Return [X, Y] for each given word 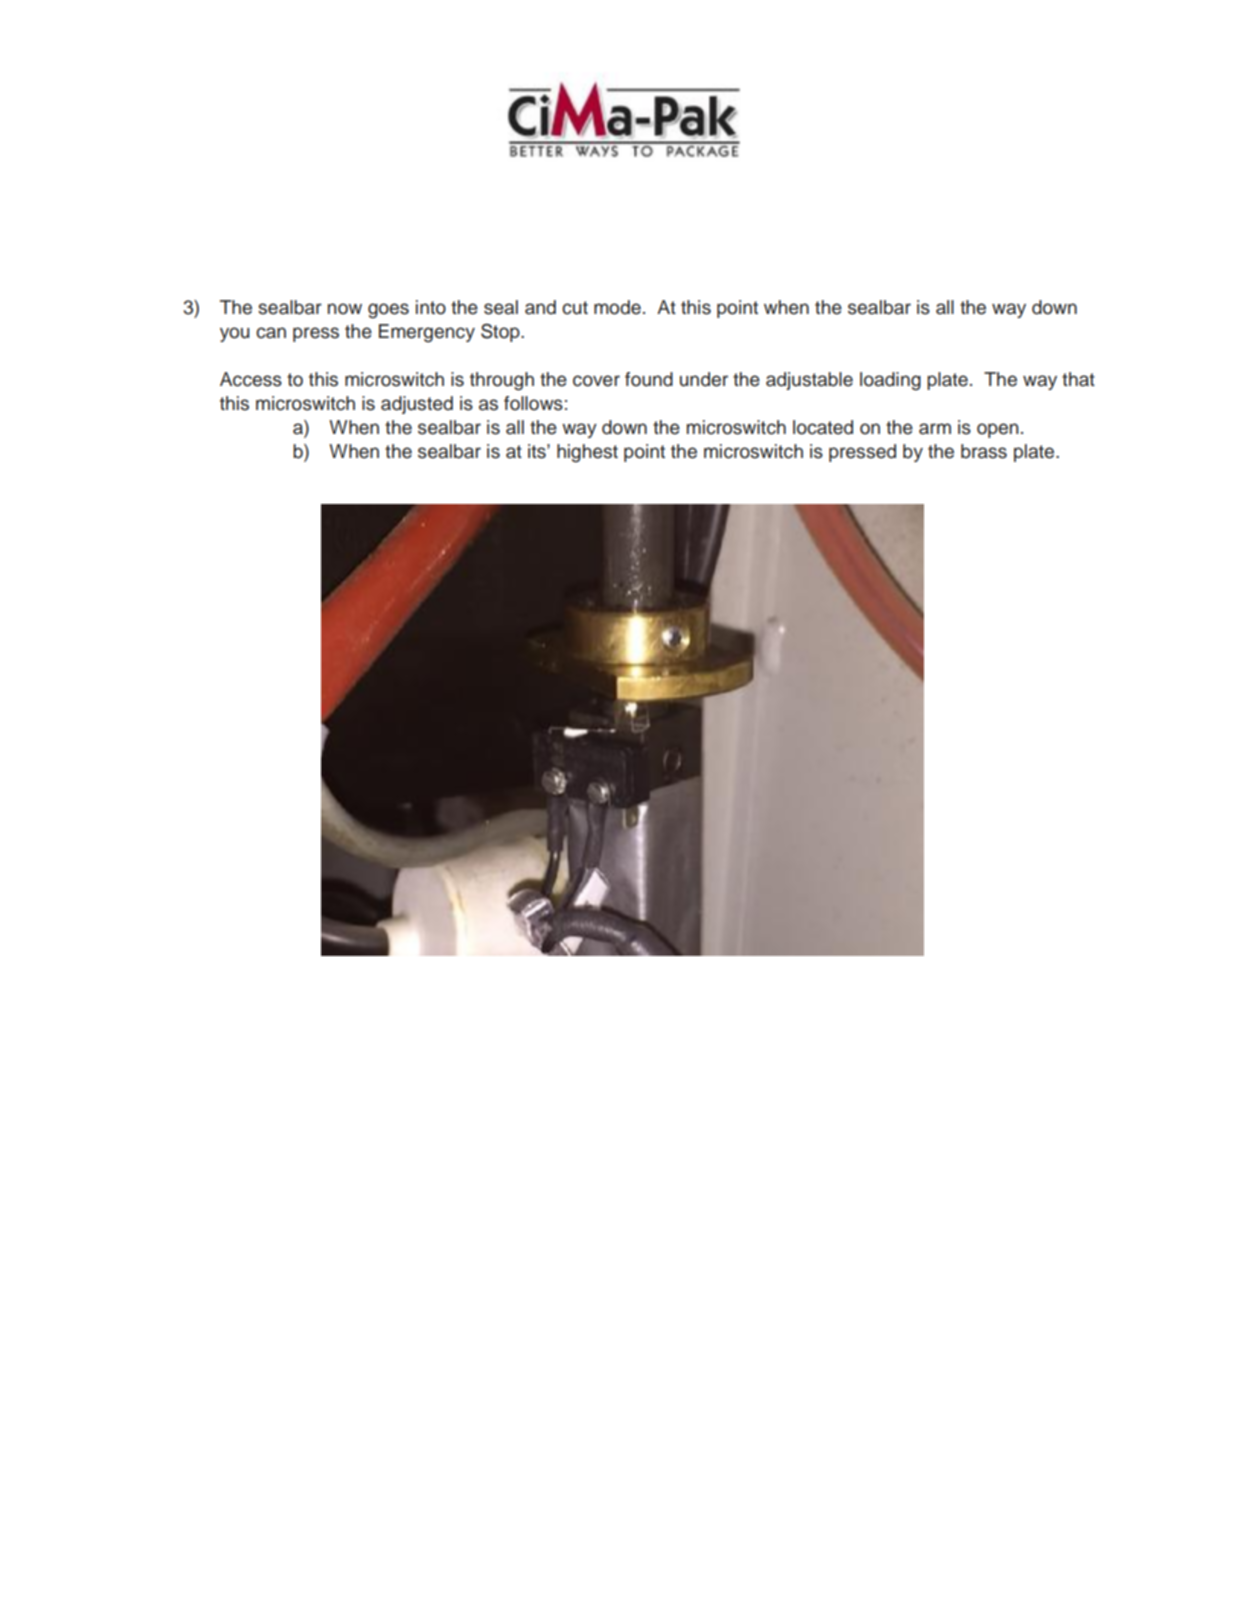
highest [587, 453]
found [649, 379]
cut [575, 308]
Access [251, 379]
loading [890, 381]
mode [617, 307]
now [345, 309]
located [823, 427]
